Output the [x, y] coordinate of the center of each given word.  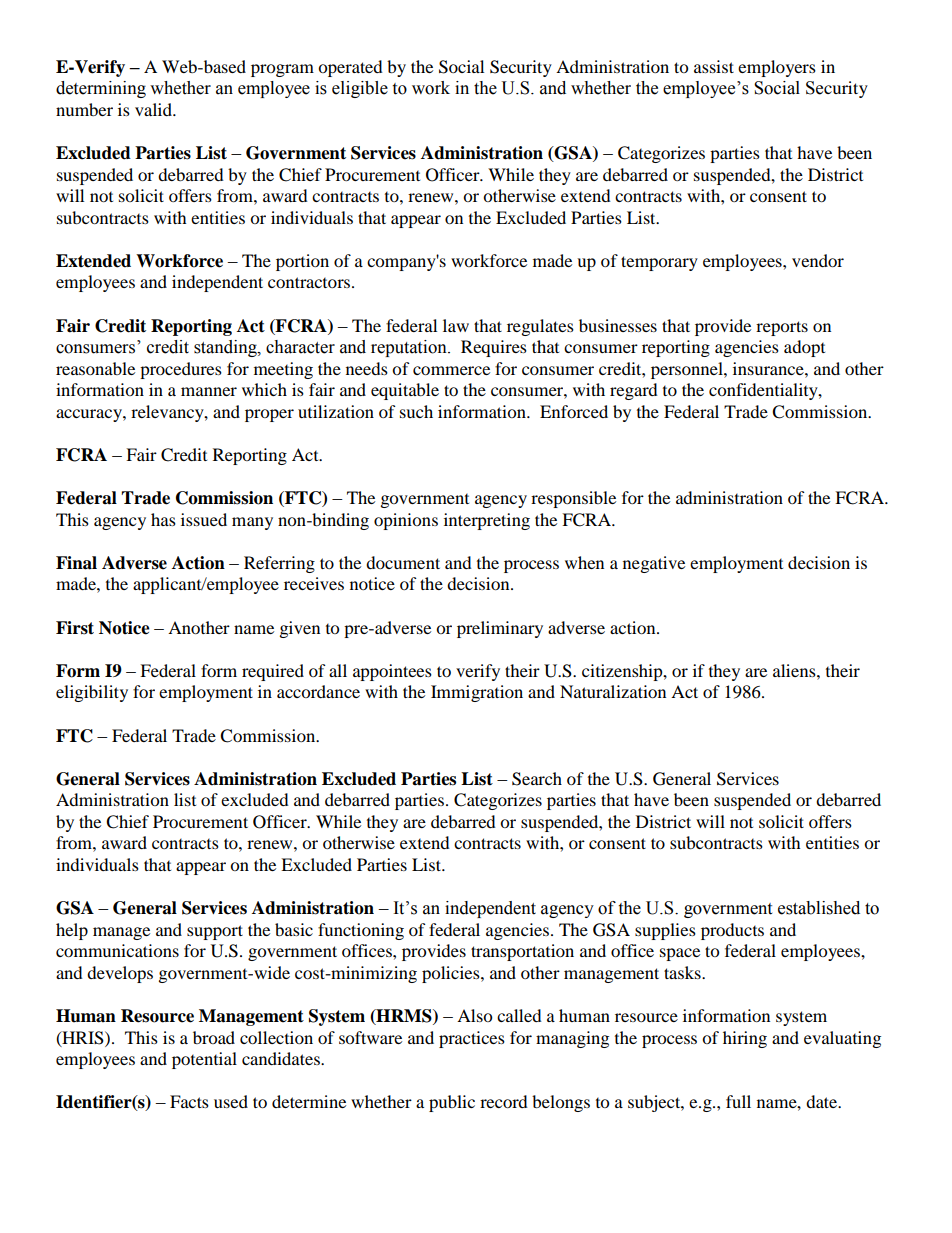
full [738, 1101]
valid [154, 109]
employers [777, 68]
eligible [360, 89]
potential [204, 1060]
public [452, 1103]
